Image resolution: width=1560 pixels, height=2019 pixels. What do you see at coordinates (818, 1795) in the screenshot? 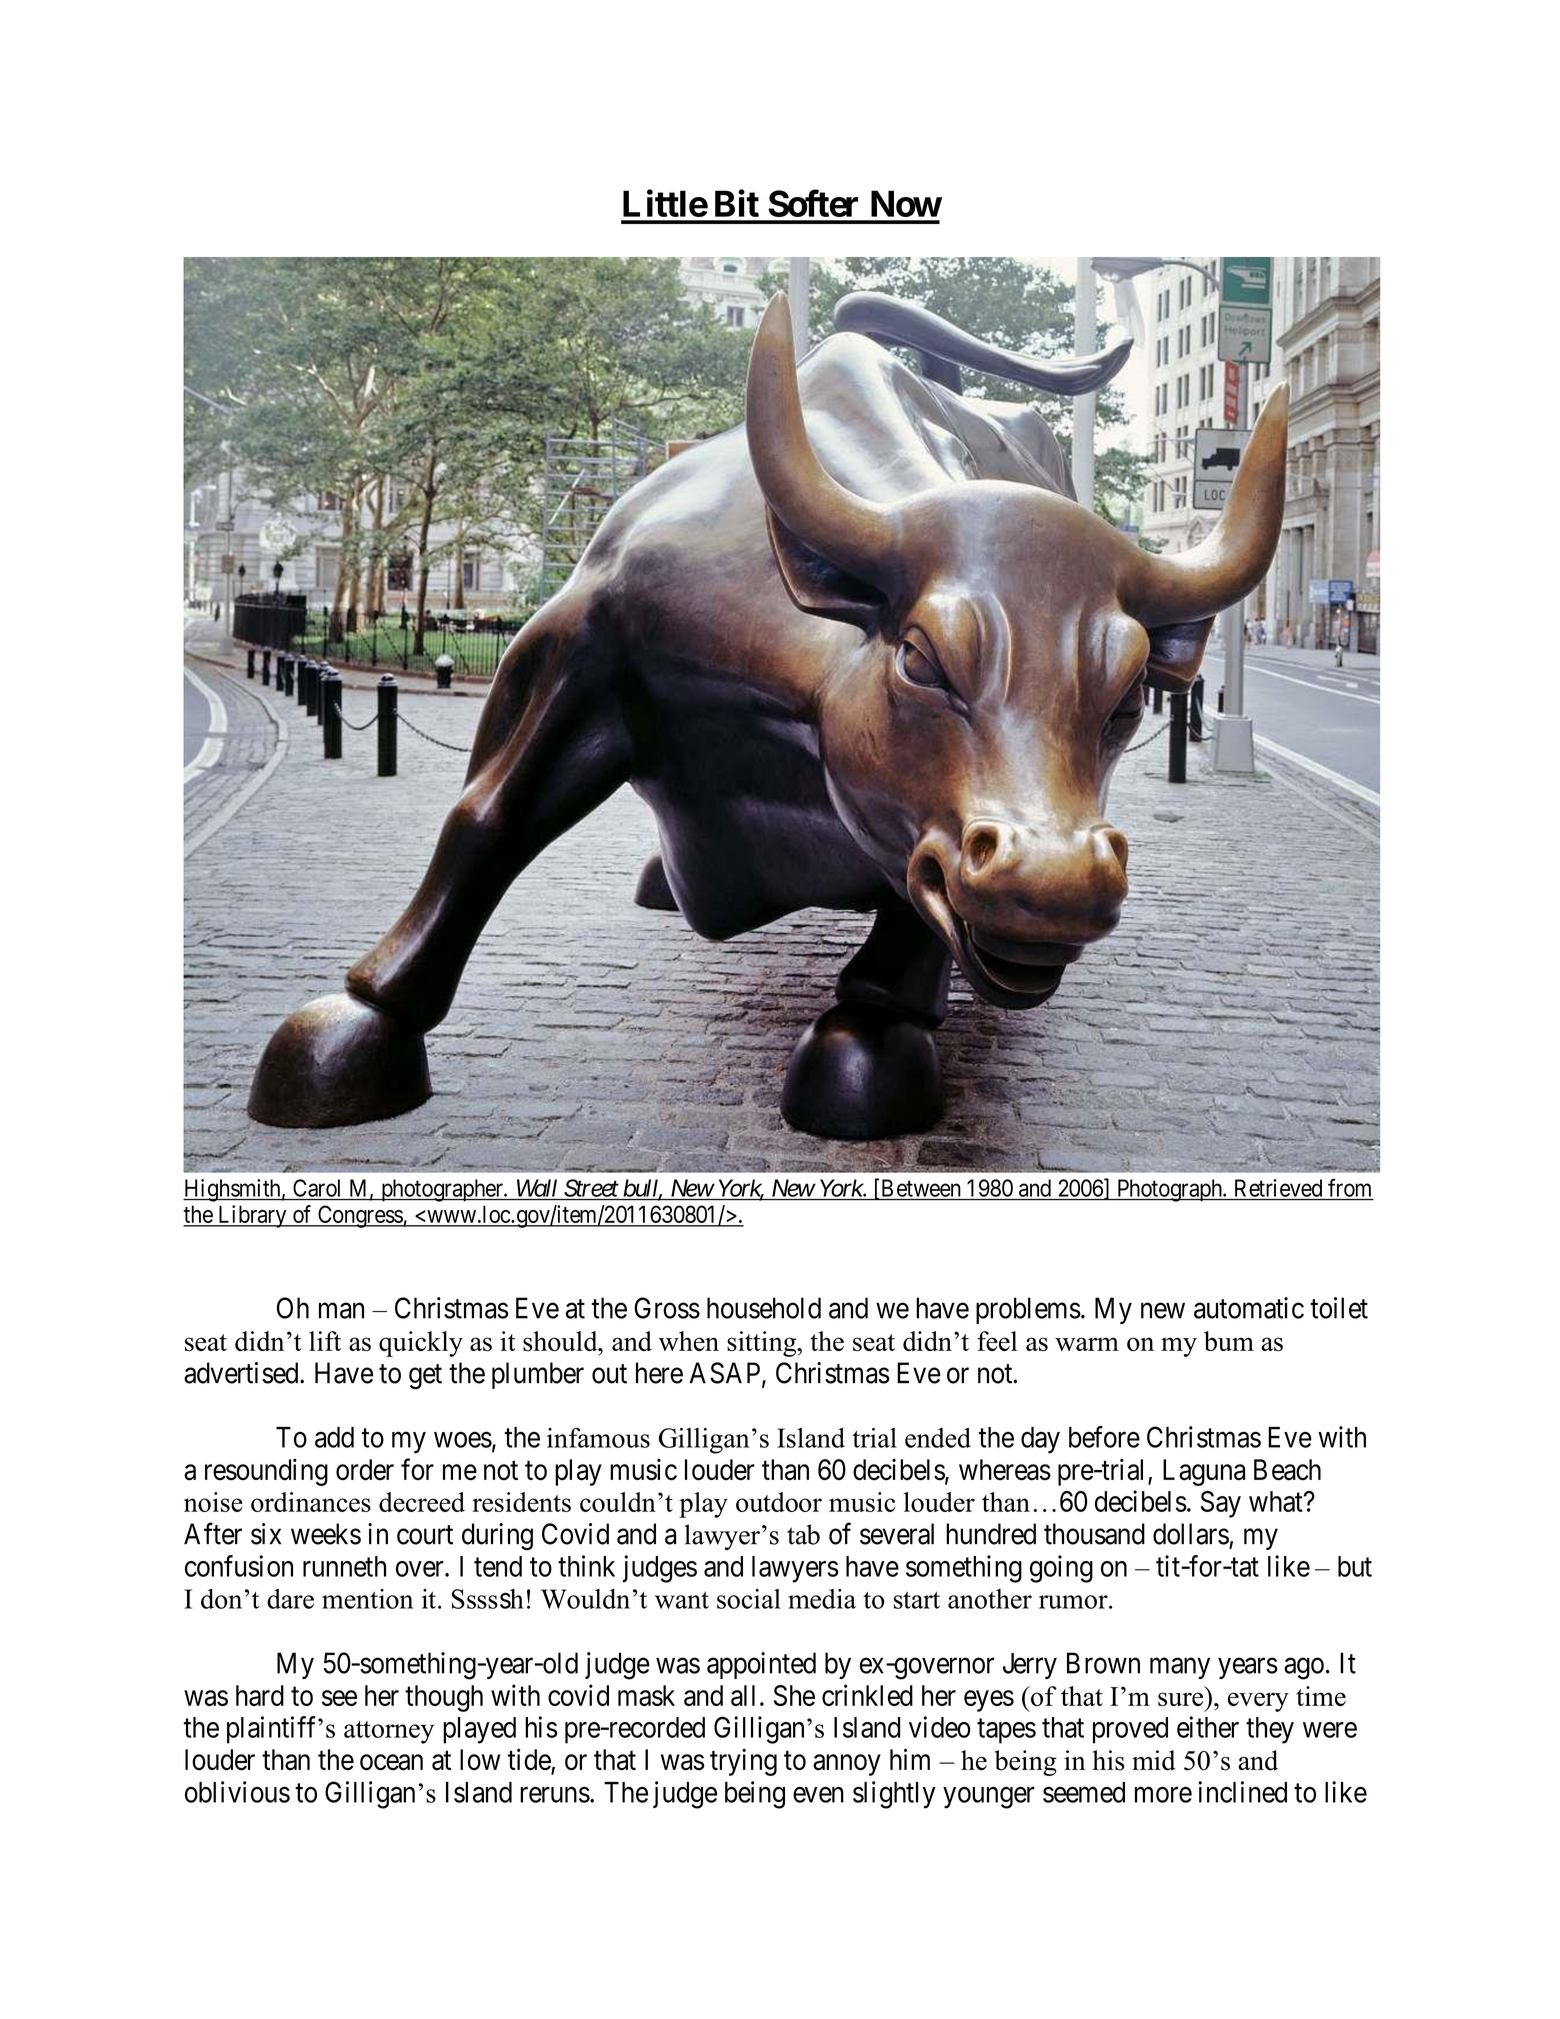
I see `even` at bounding box center [818, 1795].
